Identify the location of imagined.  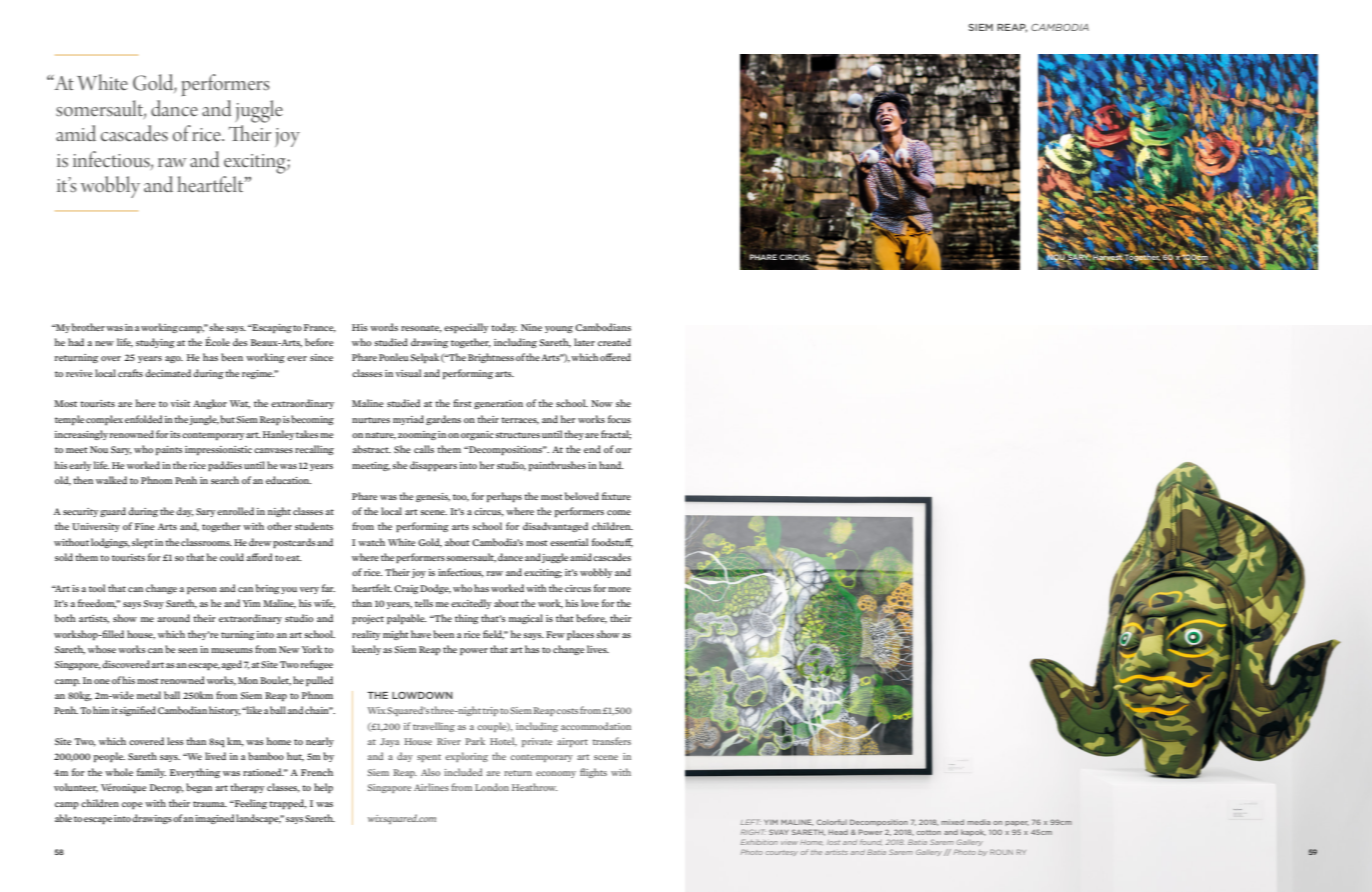
(214, 819).
